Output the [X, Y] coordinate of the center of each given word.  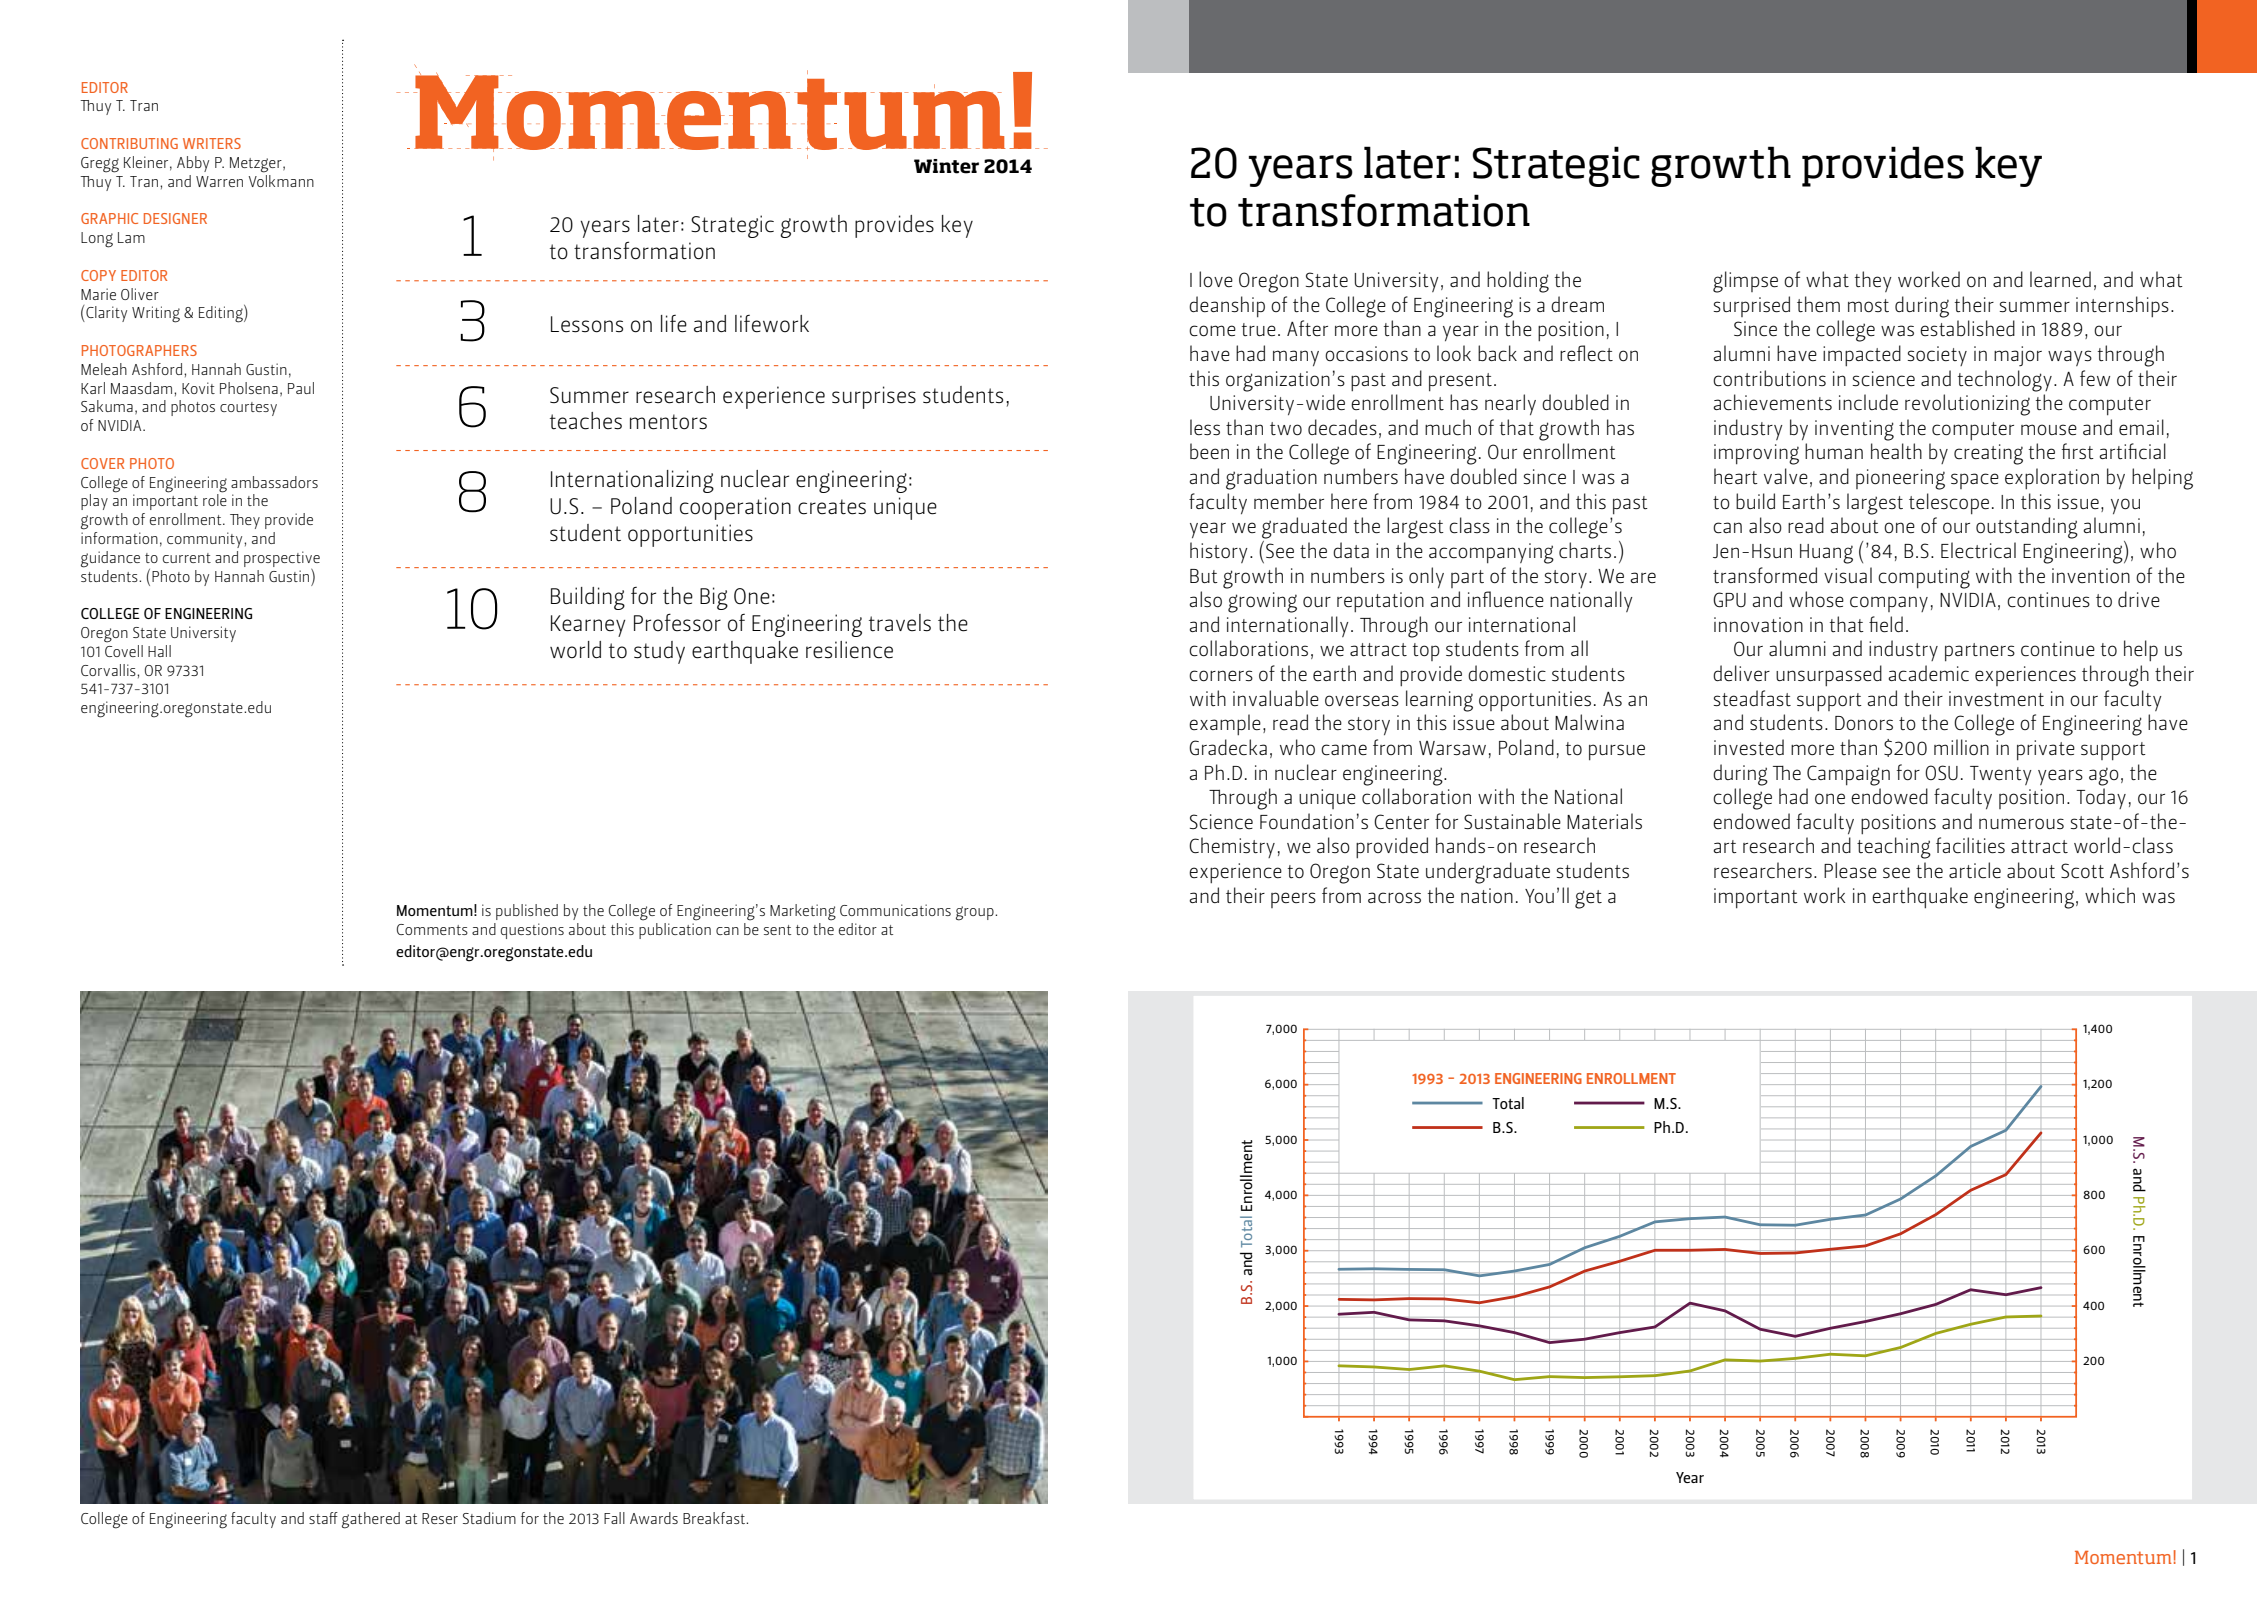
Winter [946, 166]
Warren [219, 181]
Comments [432, 929]
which [2110, 895]
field [1886, 624]
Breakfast [715, 1518]
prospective [282, 559]
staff [323, 1518]
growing [1262, 602]
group [976, 913]
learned [2060, 279]
